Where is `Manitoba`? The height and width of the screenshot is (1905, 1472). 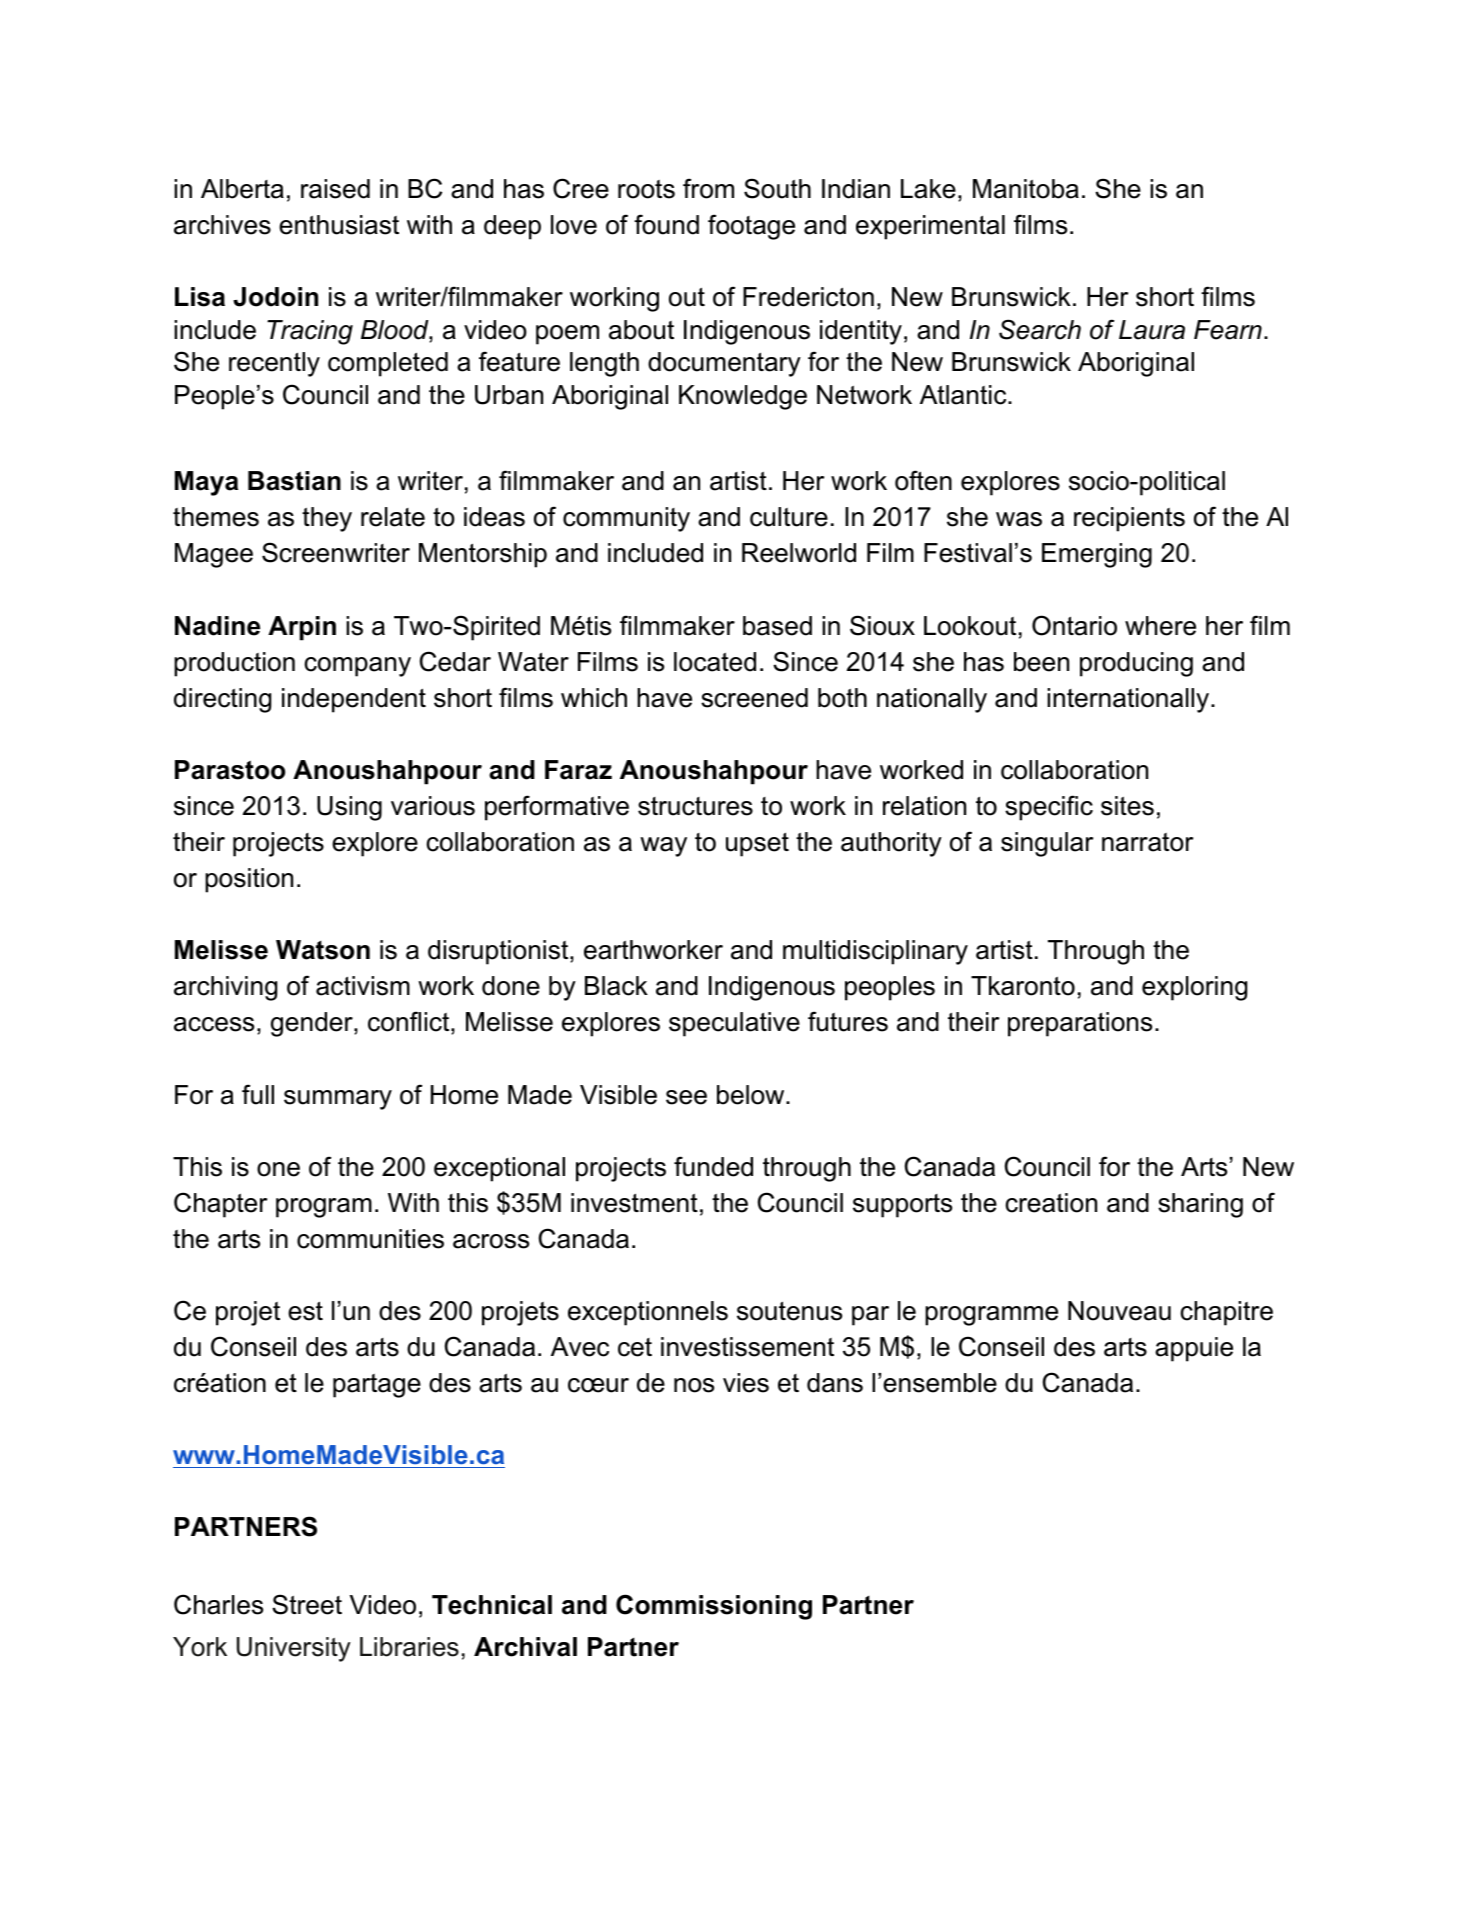 Manitoba is located at coordinates (1026, 189).
